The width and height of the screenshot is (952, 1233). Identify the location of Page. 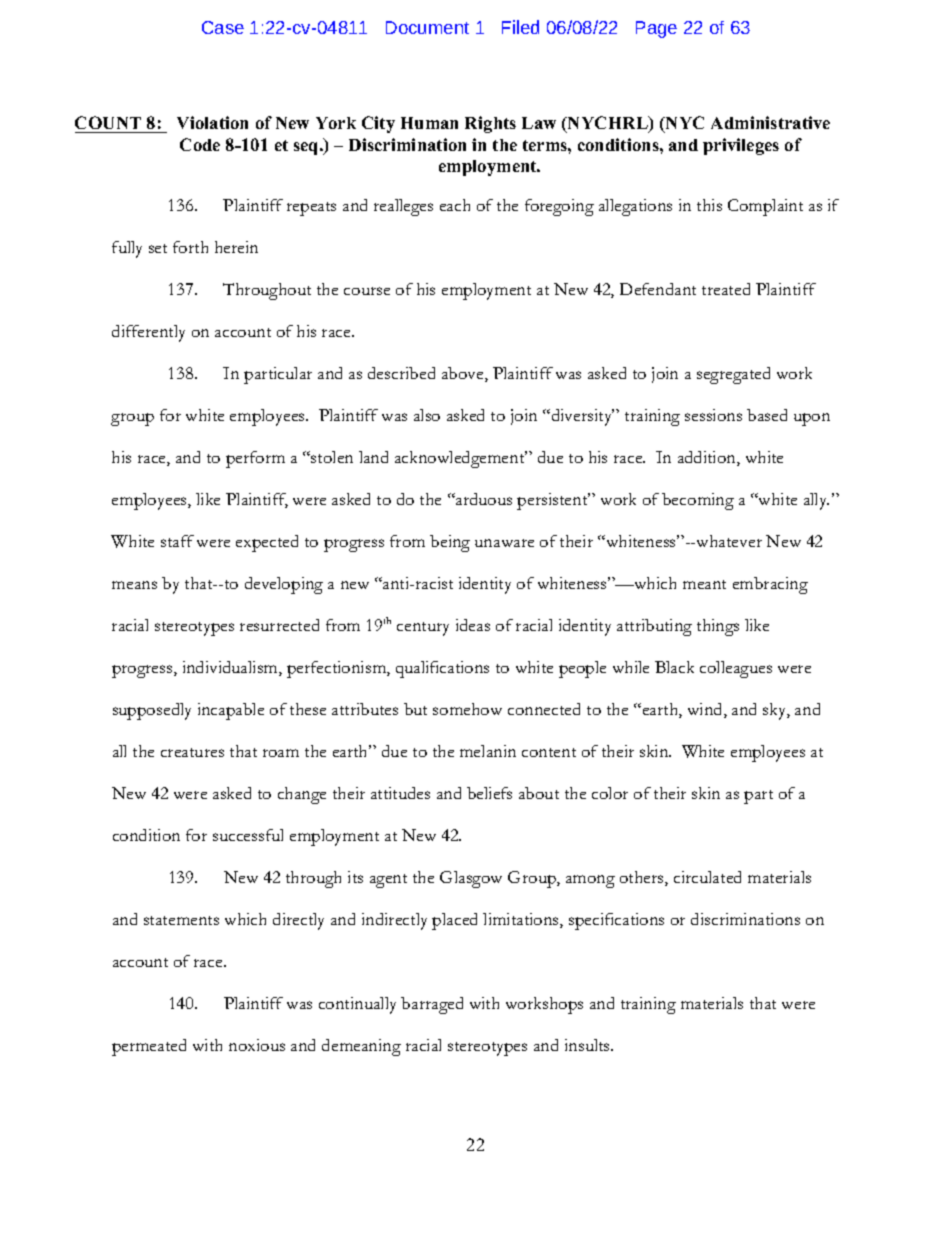
(656, 29).
